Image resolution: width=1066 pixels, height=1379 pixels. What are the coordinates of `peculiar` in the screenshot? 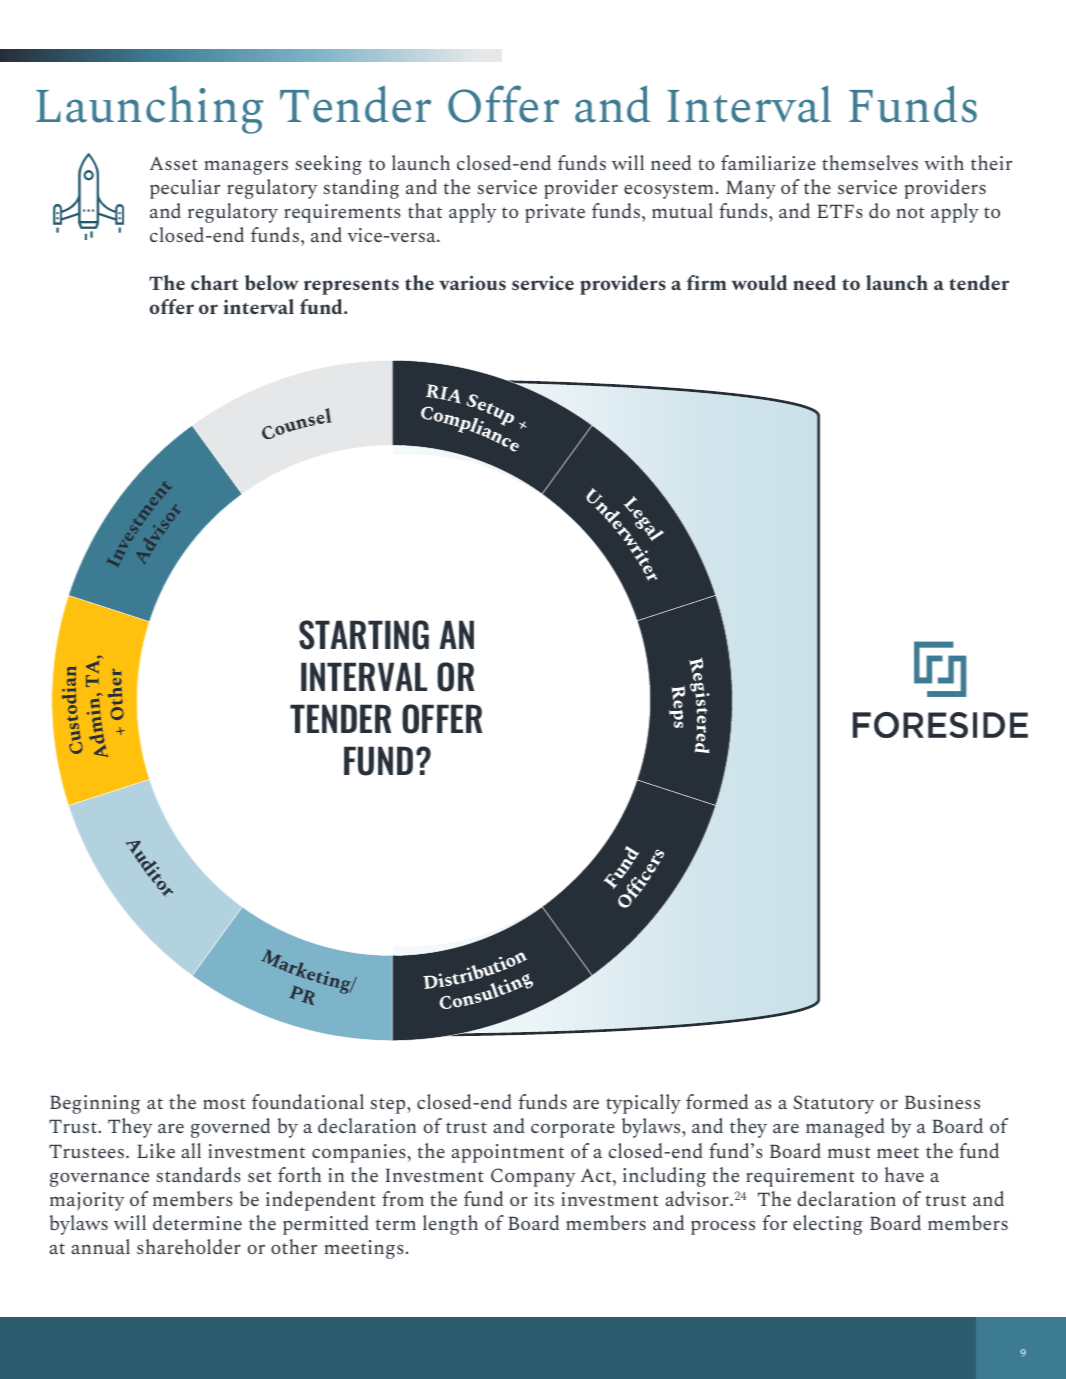 It's located at (185, 189).
